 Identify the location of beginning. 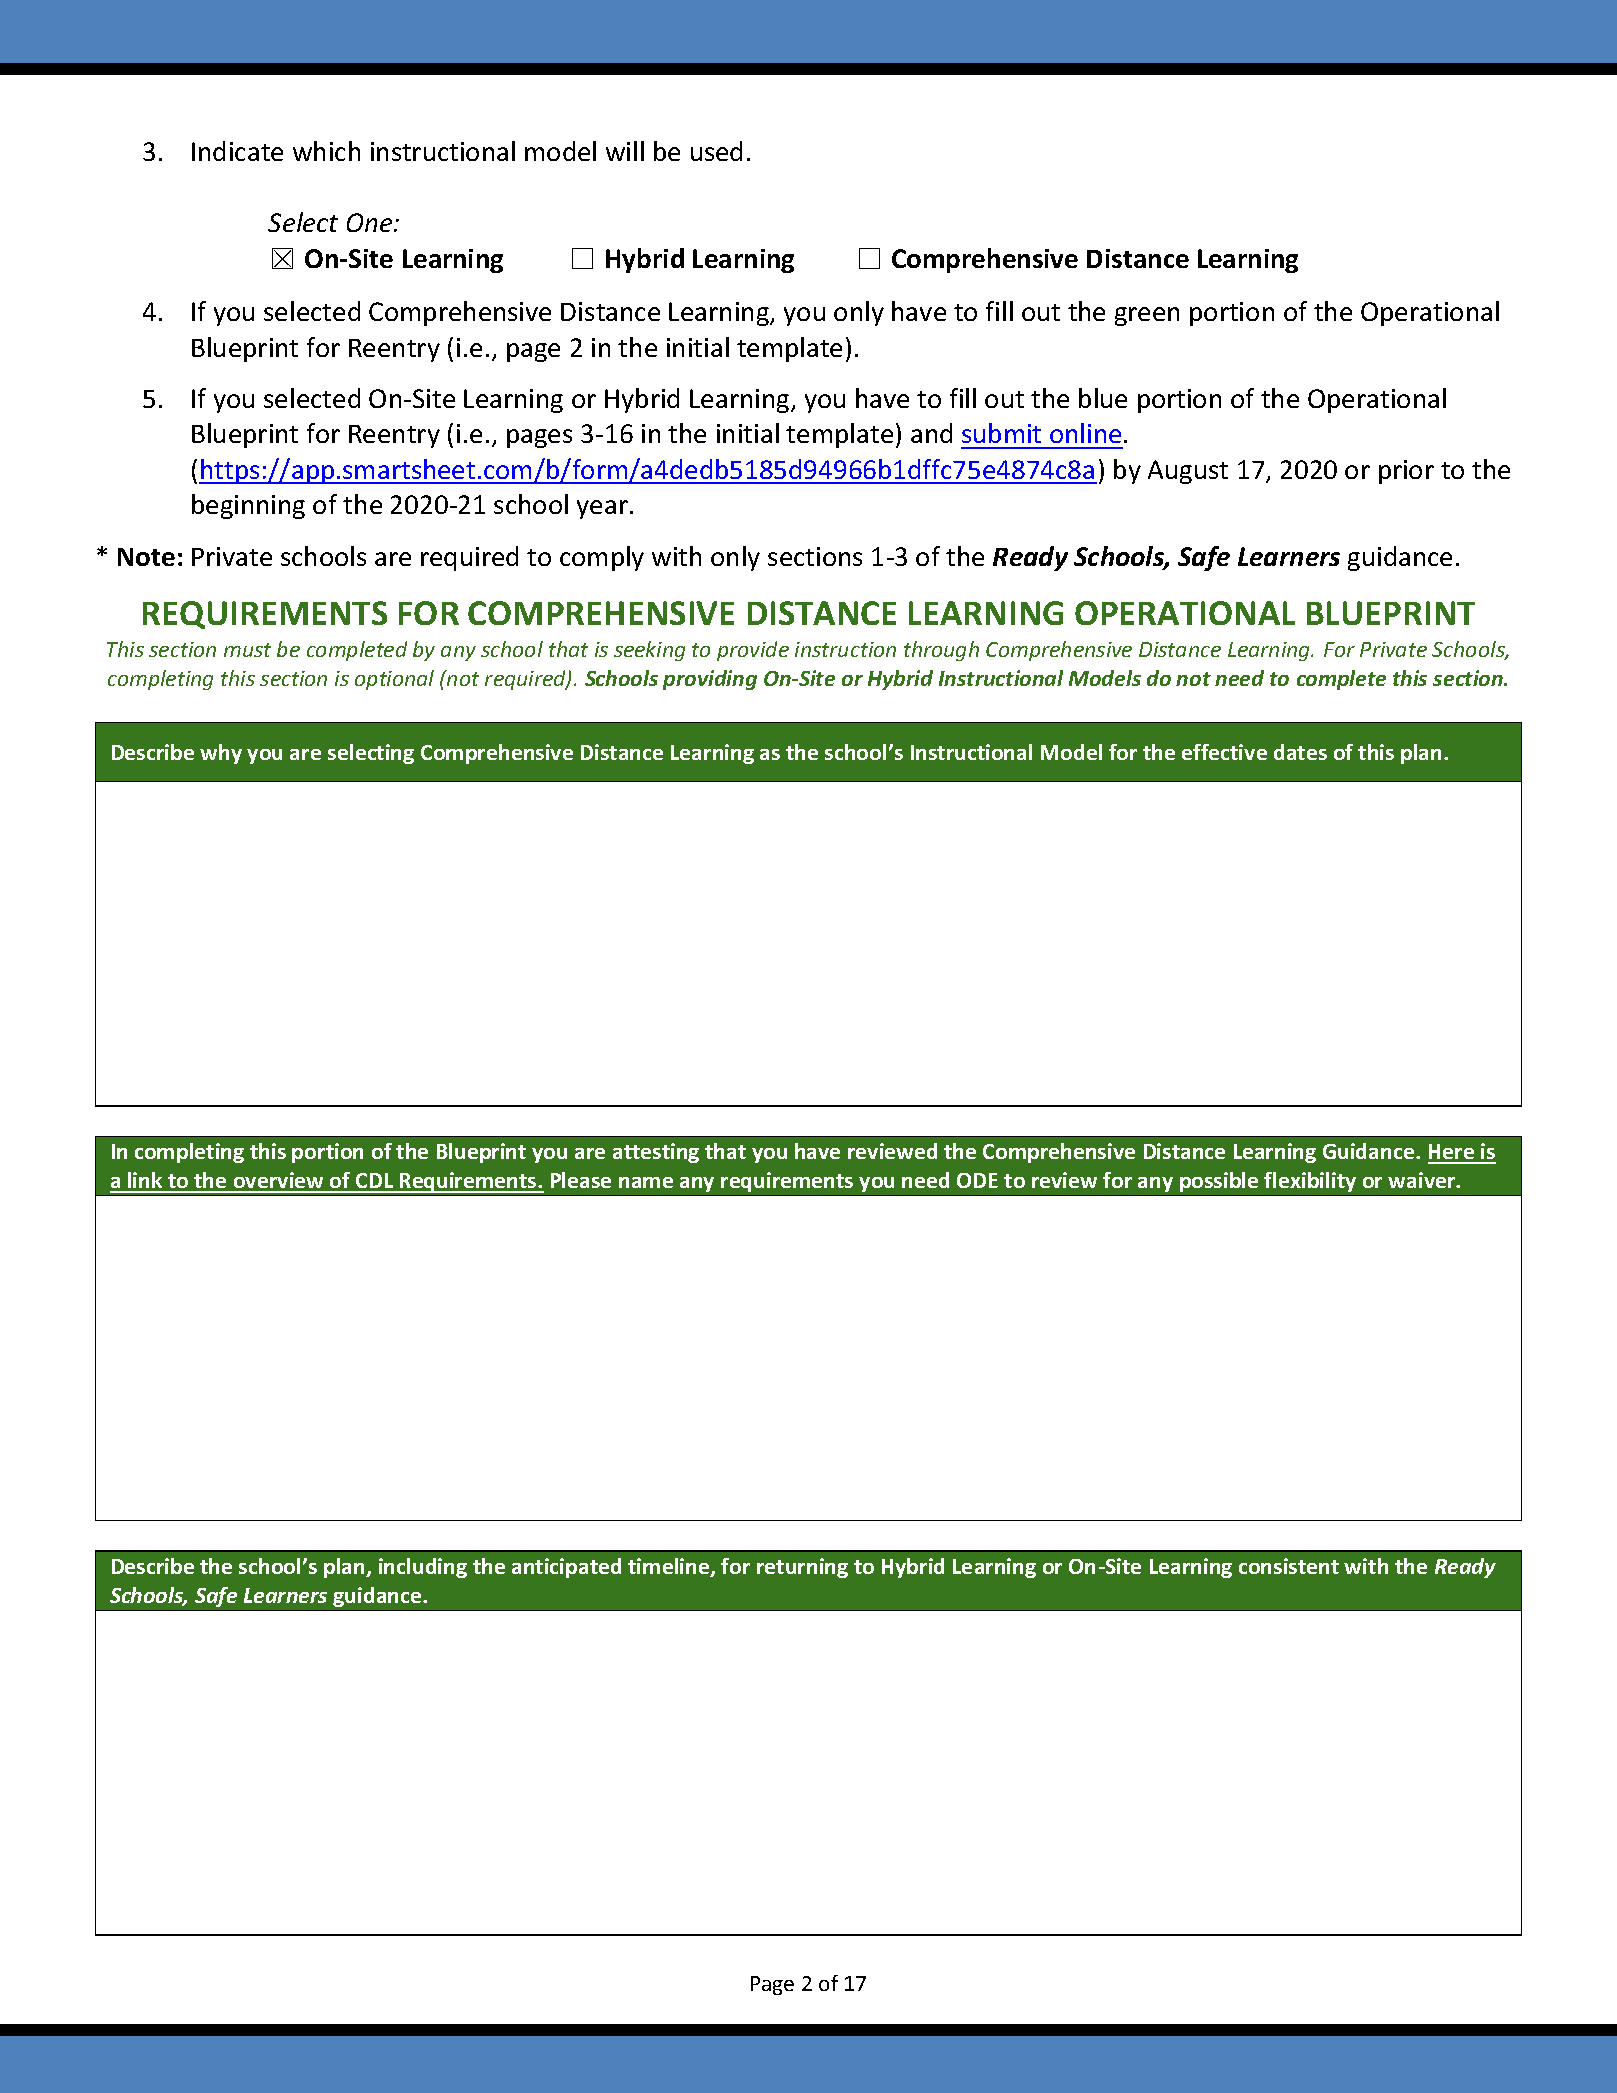
(248, 506).
